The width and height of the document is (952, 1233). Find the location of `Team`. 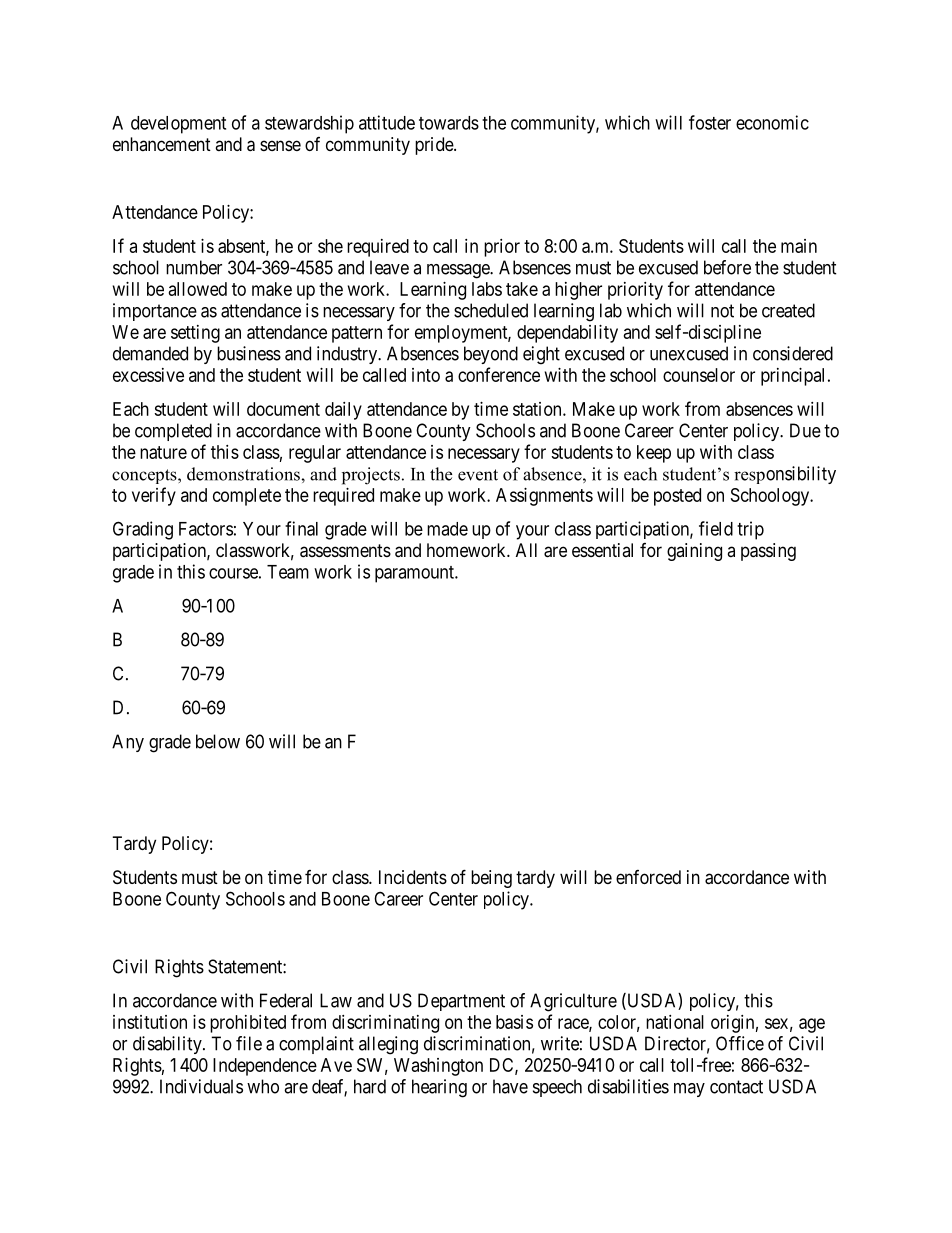

Team is located at coordinates (288, 572).
